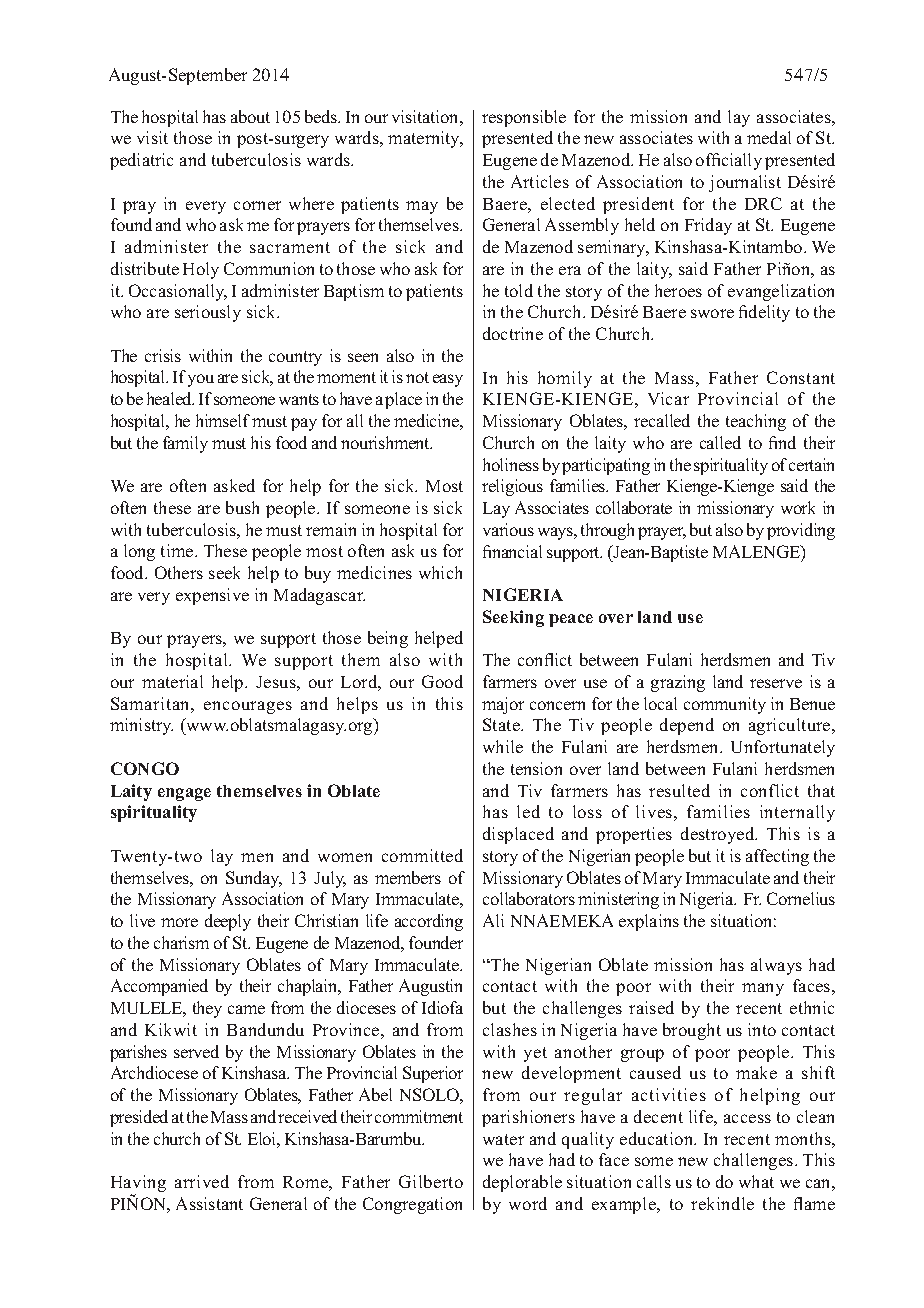 The height and width of the page is (1308, 924). Describe the element at coordinates (202, 1181) in the page. I see `arrived` at that location.
